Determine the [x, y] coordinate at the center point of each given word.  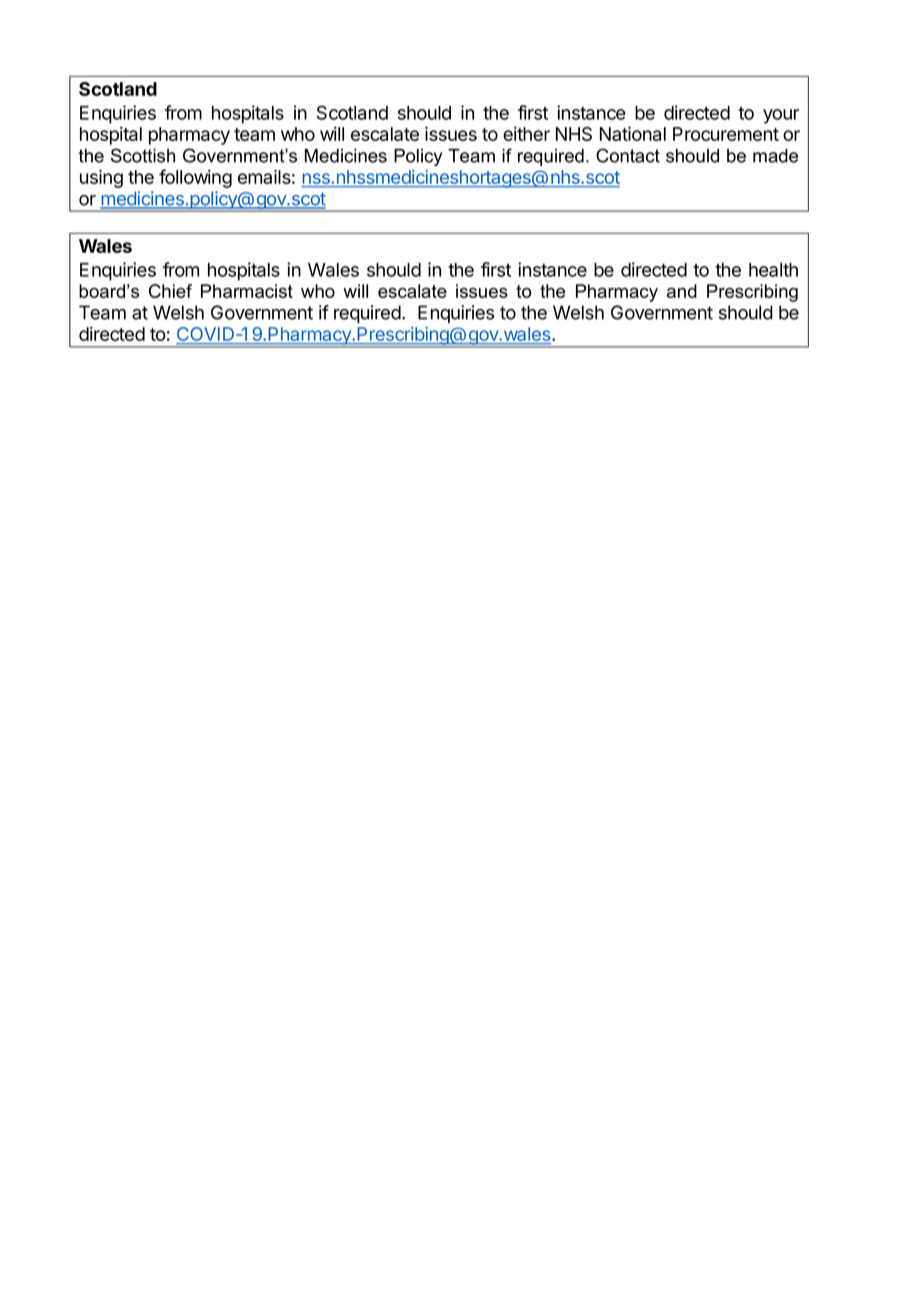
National [633, 133]
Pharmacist [247, 291]
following [195, 178]
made [775, 156]
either [526, 133]
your [781, 116]
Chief [170, 291]
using [101, 178]
